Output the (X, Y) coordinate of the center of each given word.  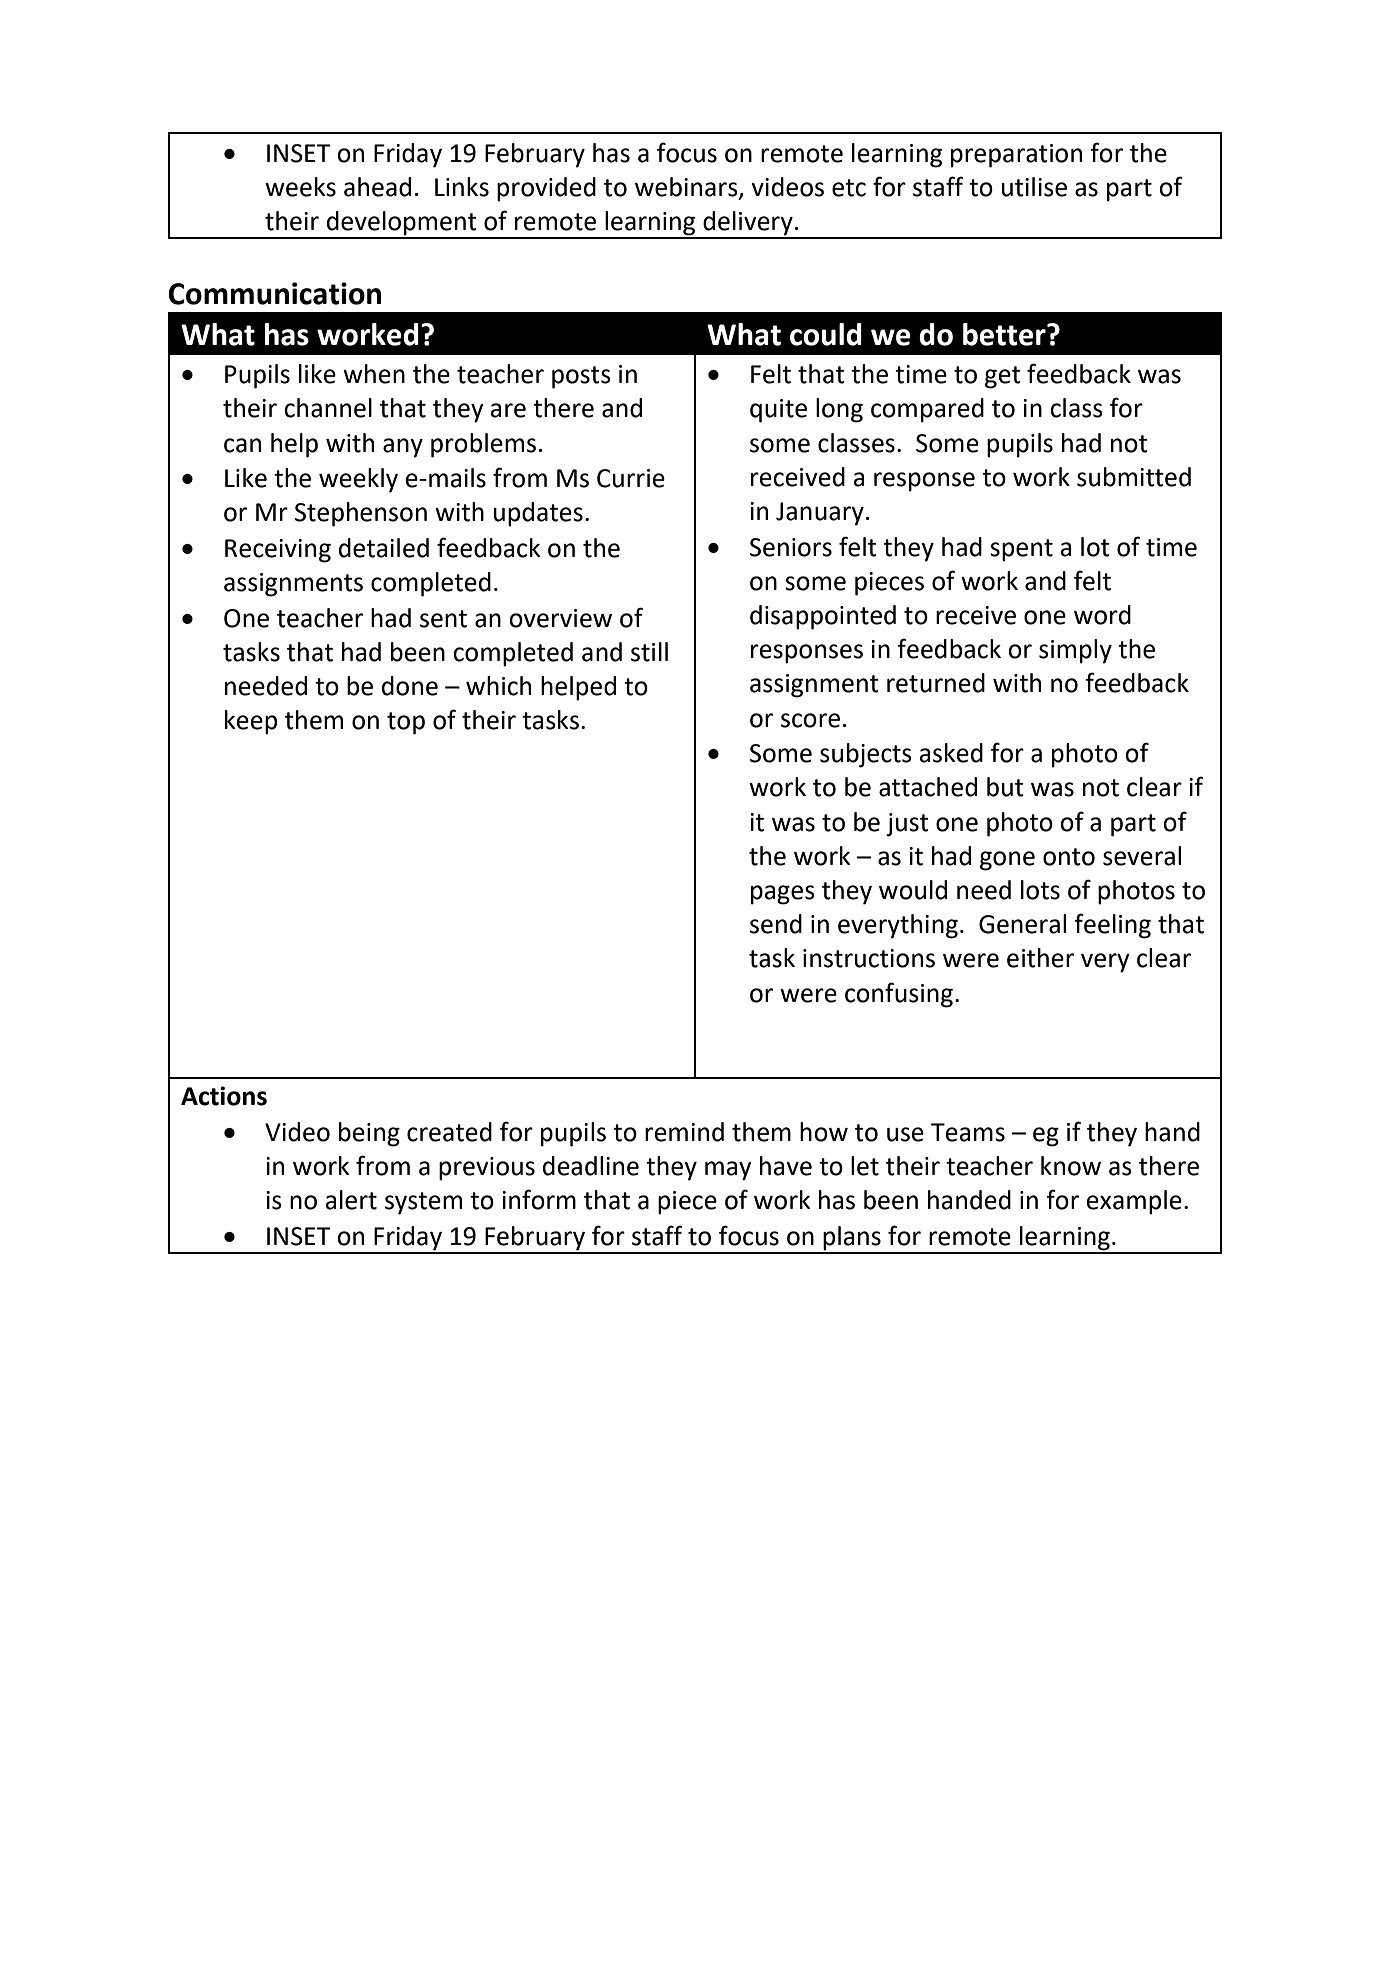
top (406, 723)
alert (351, 1200)
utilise (1034, 187)
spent (1021, 550)
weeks (300, 187)
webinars (687, 187)
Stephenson (361, 514)
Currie (631, 478)
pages (783, 895)
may (728, 1171)
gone (1007, 861)
